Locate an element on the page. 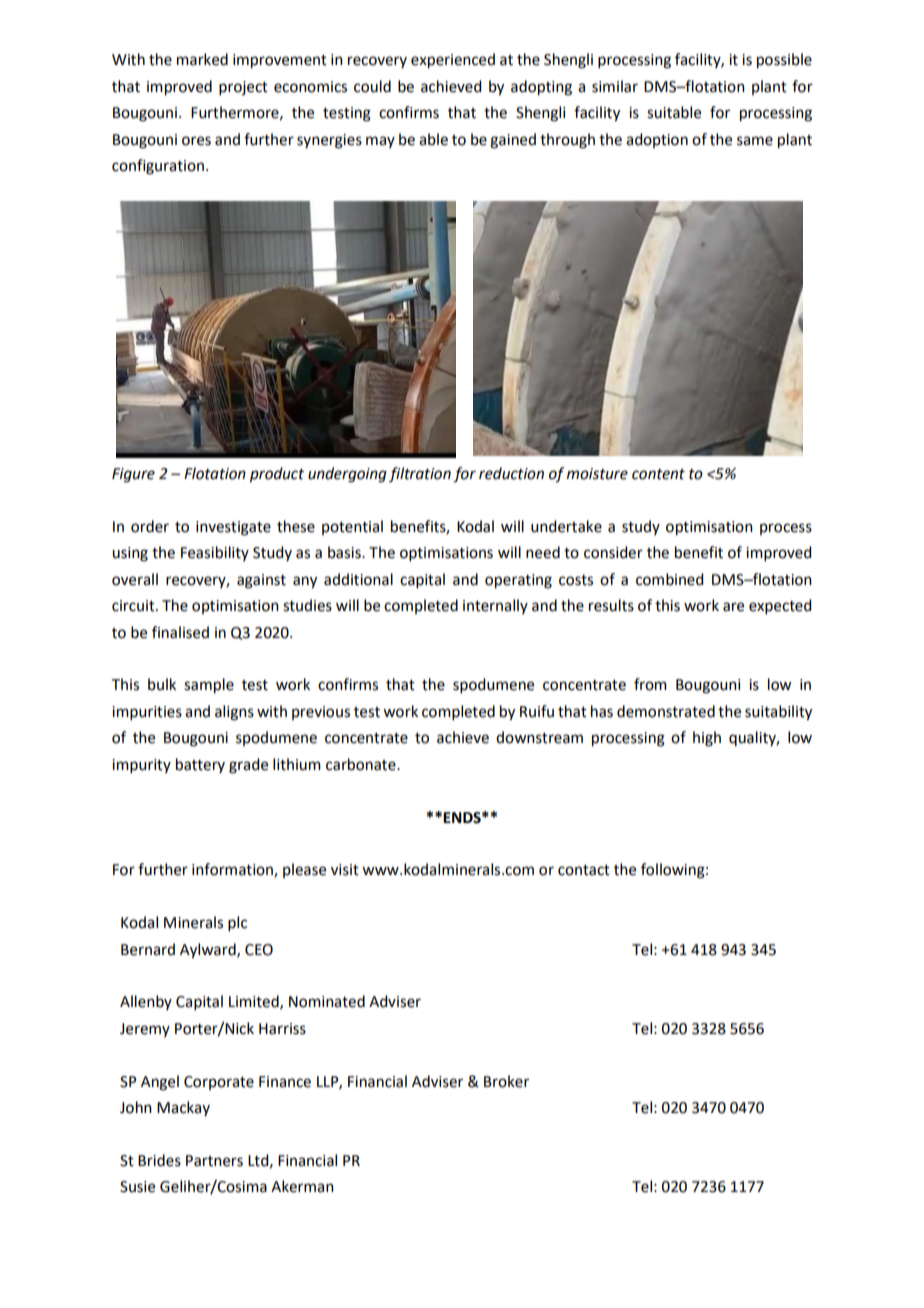 This document has height=1308, width=924. product is located at coordinates (277, 475).
